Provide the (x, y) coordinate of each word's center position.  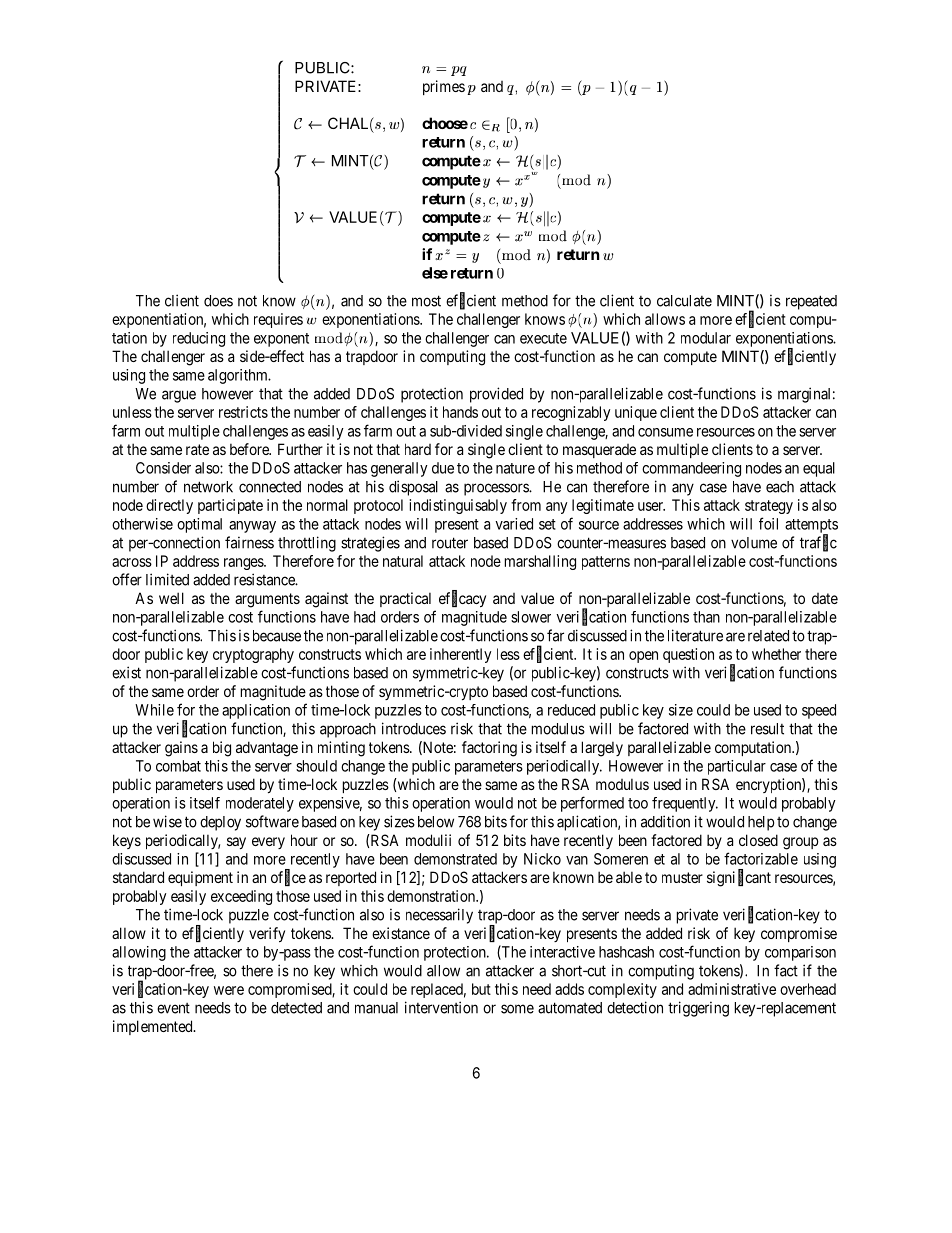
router (450, 543)
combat (178, 766)
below (436, 822)
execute (543, 338)
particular (737, 767)
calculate (684, 301)
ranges (244, 564)
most (426, 301)
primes (444, 87)
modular (706, 338)
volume (754, 543)
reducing (199, 339)
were (229, 990)
